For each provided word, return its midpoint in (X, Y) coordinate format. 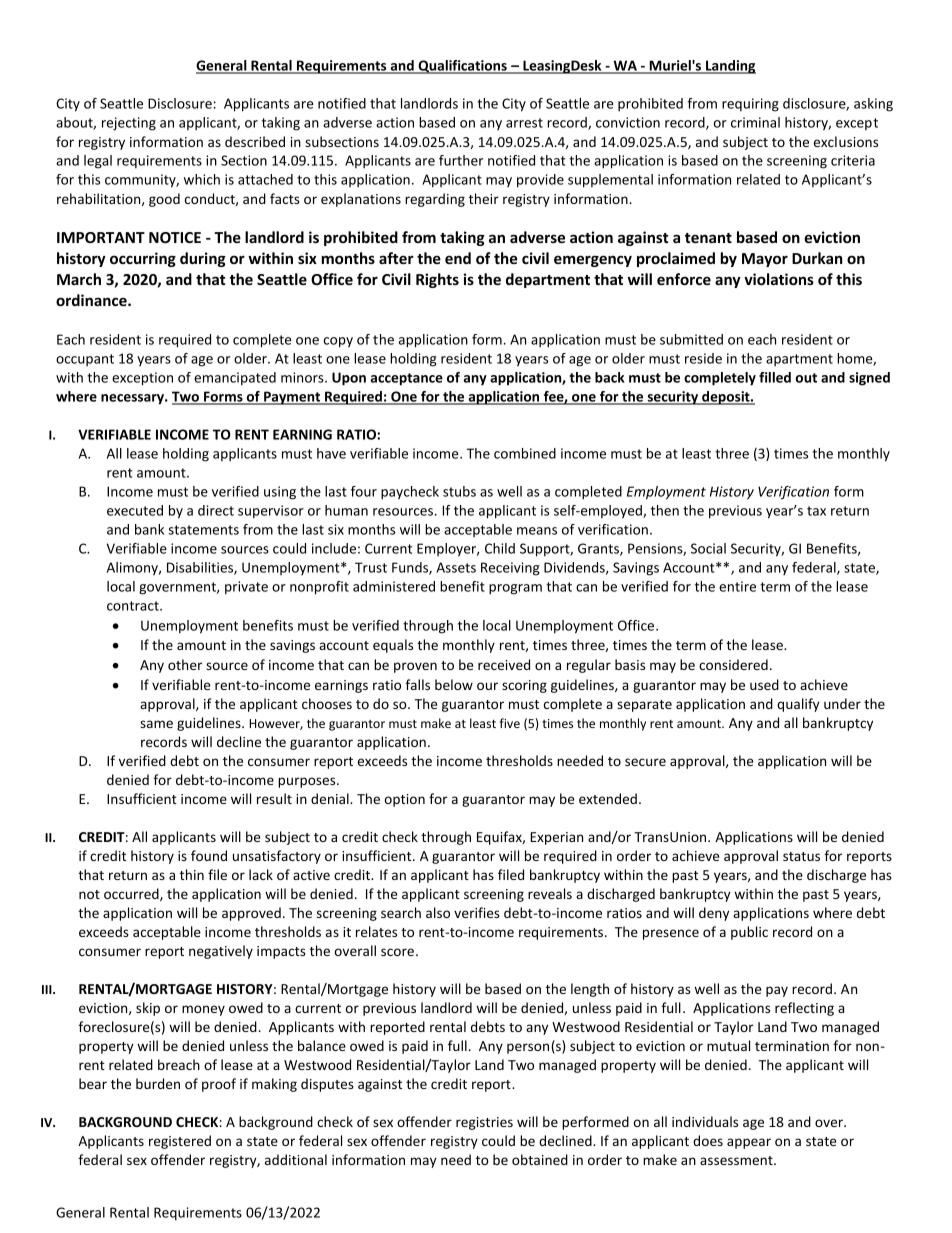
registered (180, 1142)
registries (484, 1123)
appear (749, 1143)
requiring (750, 105)
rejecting (129, 124)
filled (775, 377)
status (801, 856)
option (405, 800)
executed (135, 510)
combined (525, 453)
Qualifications (462, 67)
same (156, 724)
